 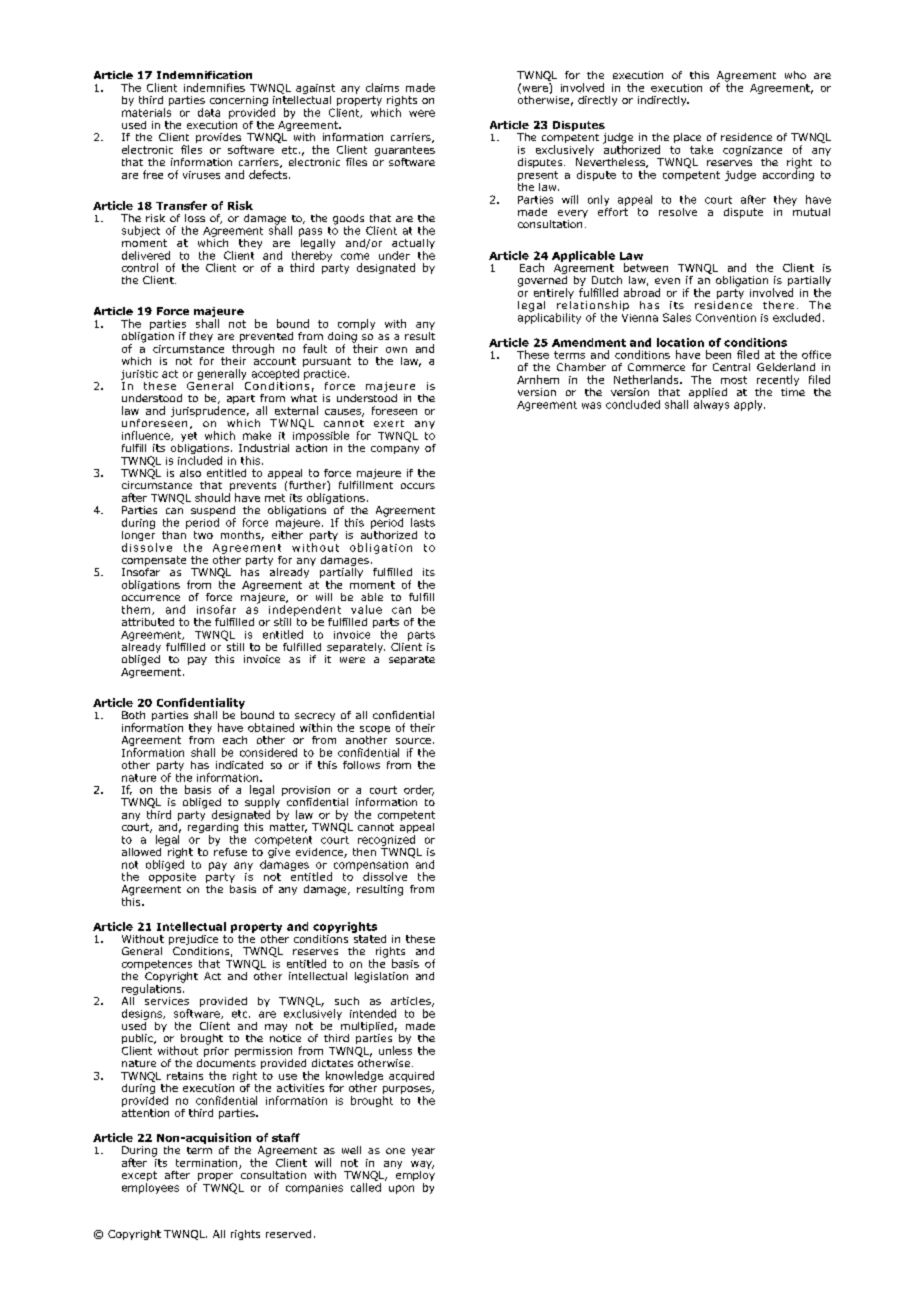 I want to click on except, so click(x=139, y=1177).
